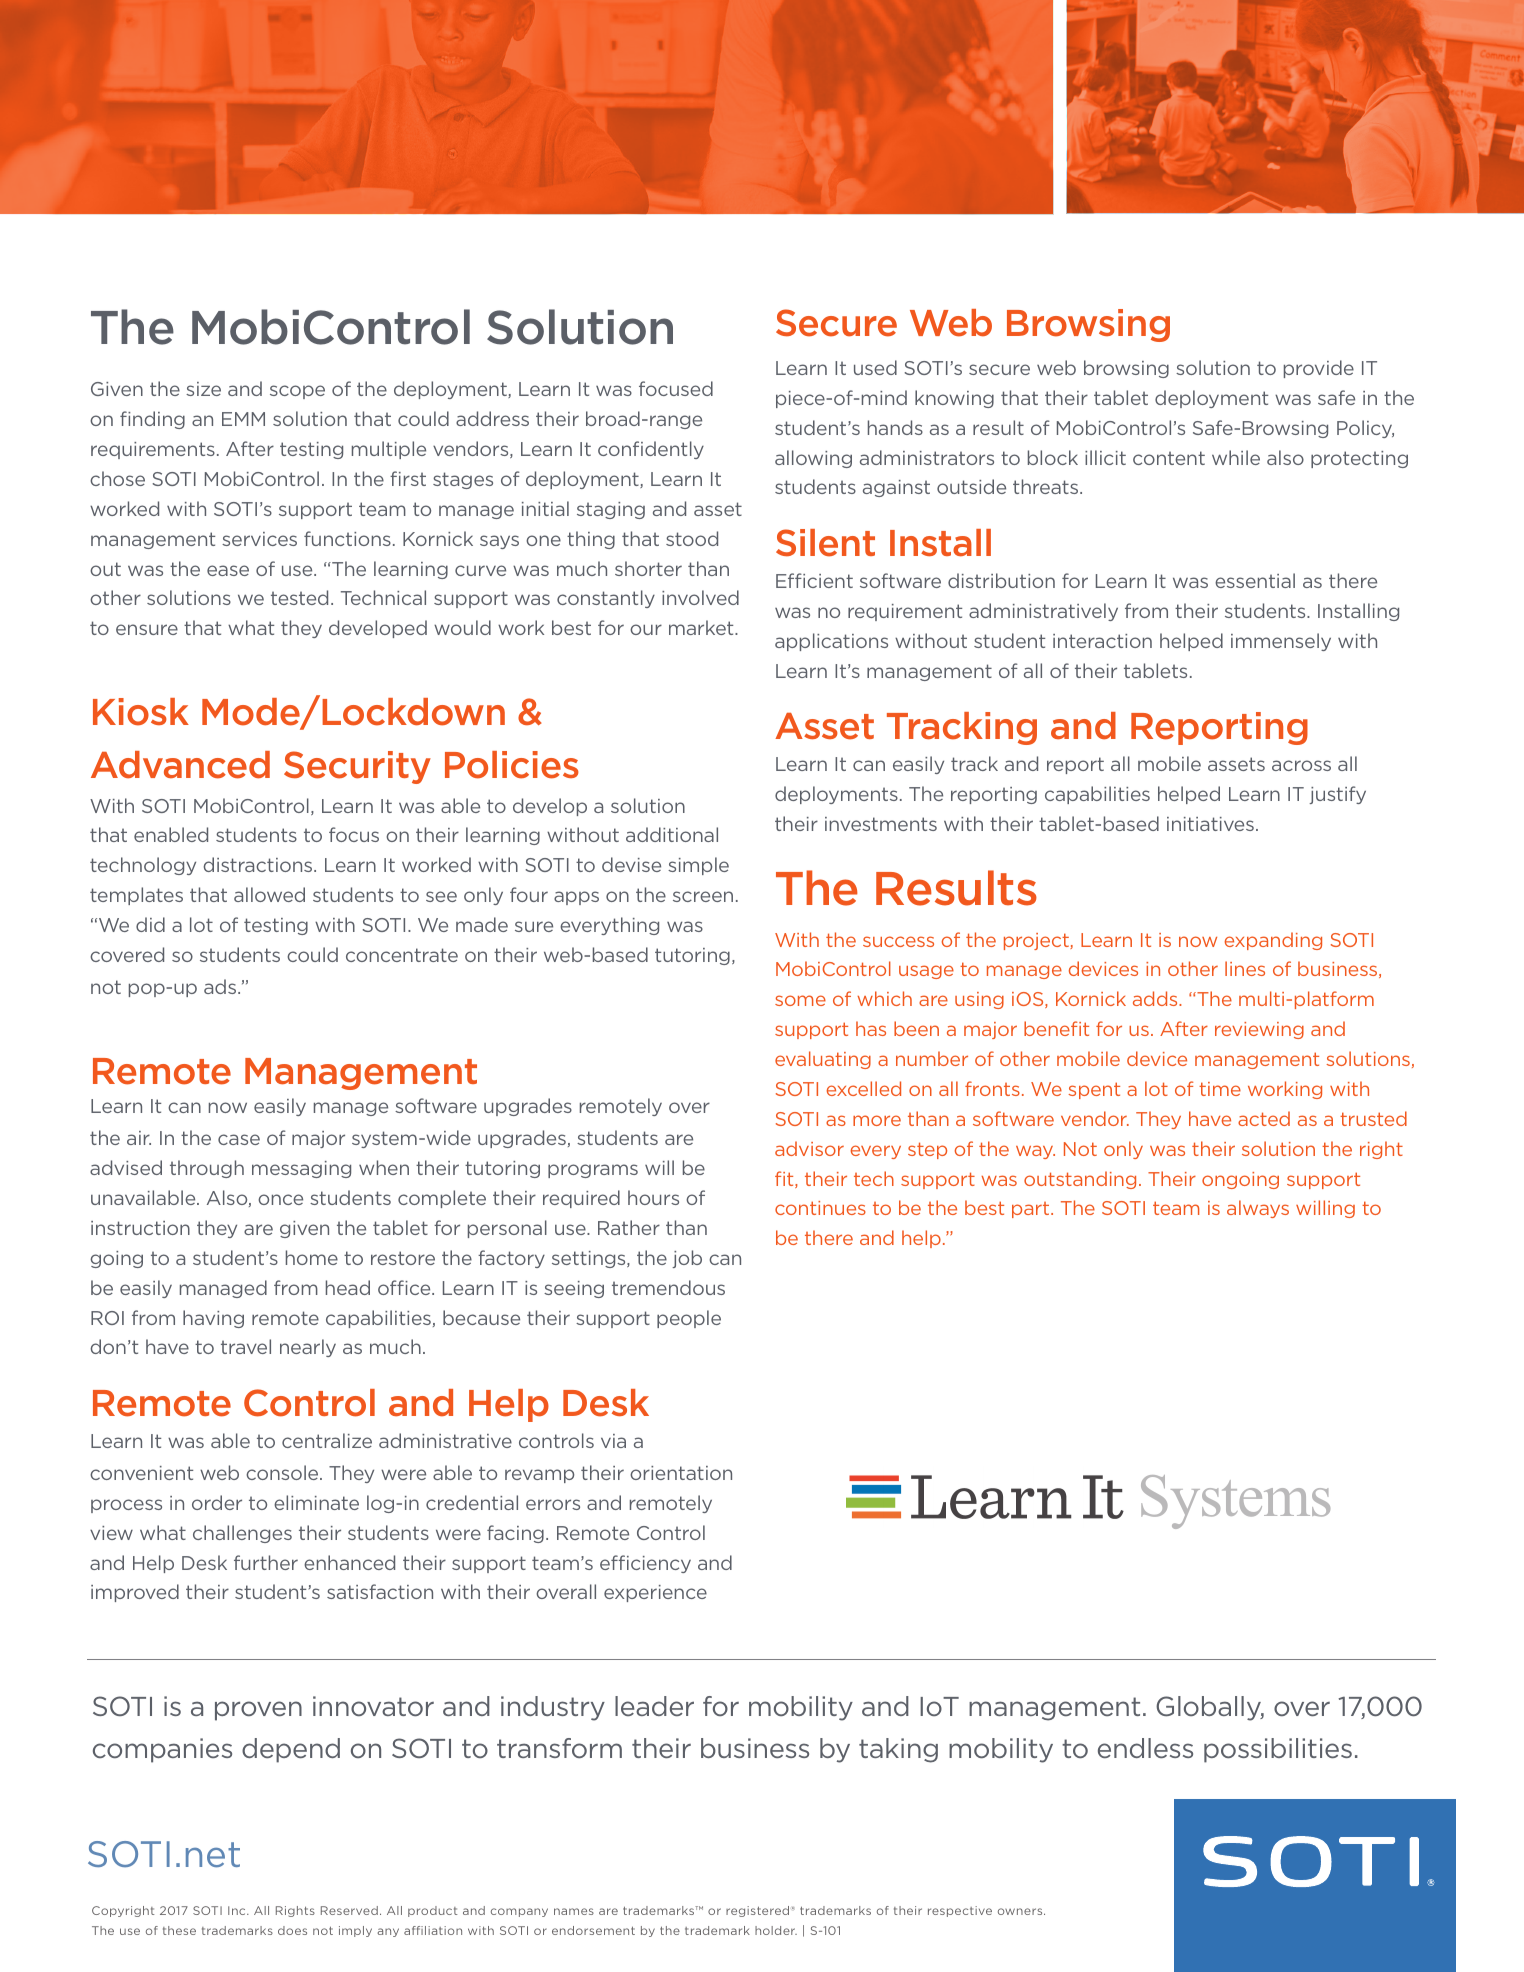  Describe the element at coordinates (243, 419) in the screenshot. I see `EMM` at that location.
